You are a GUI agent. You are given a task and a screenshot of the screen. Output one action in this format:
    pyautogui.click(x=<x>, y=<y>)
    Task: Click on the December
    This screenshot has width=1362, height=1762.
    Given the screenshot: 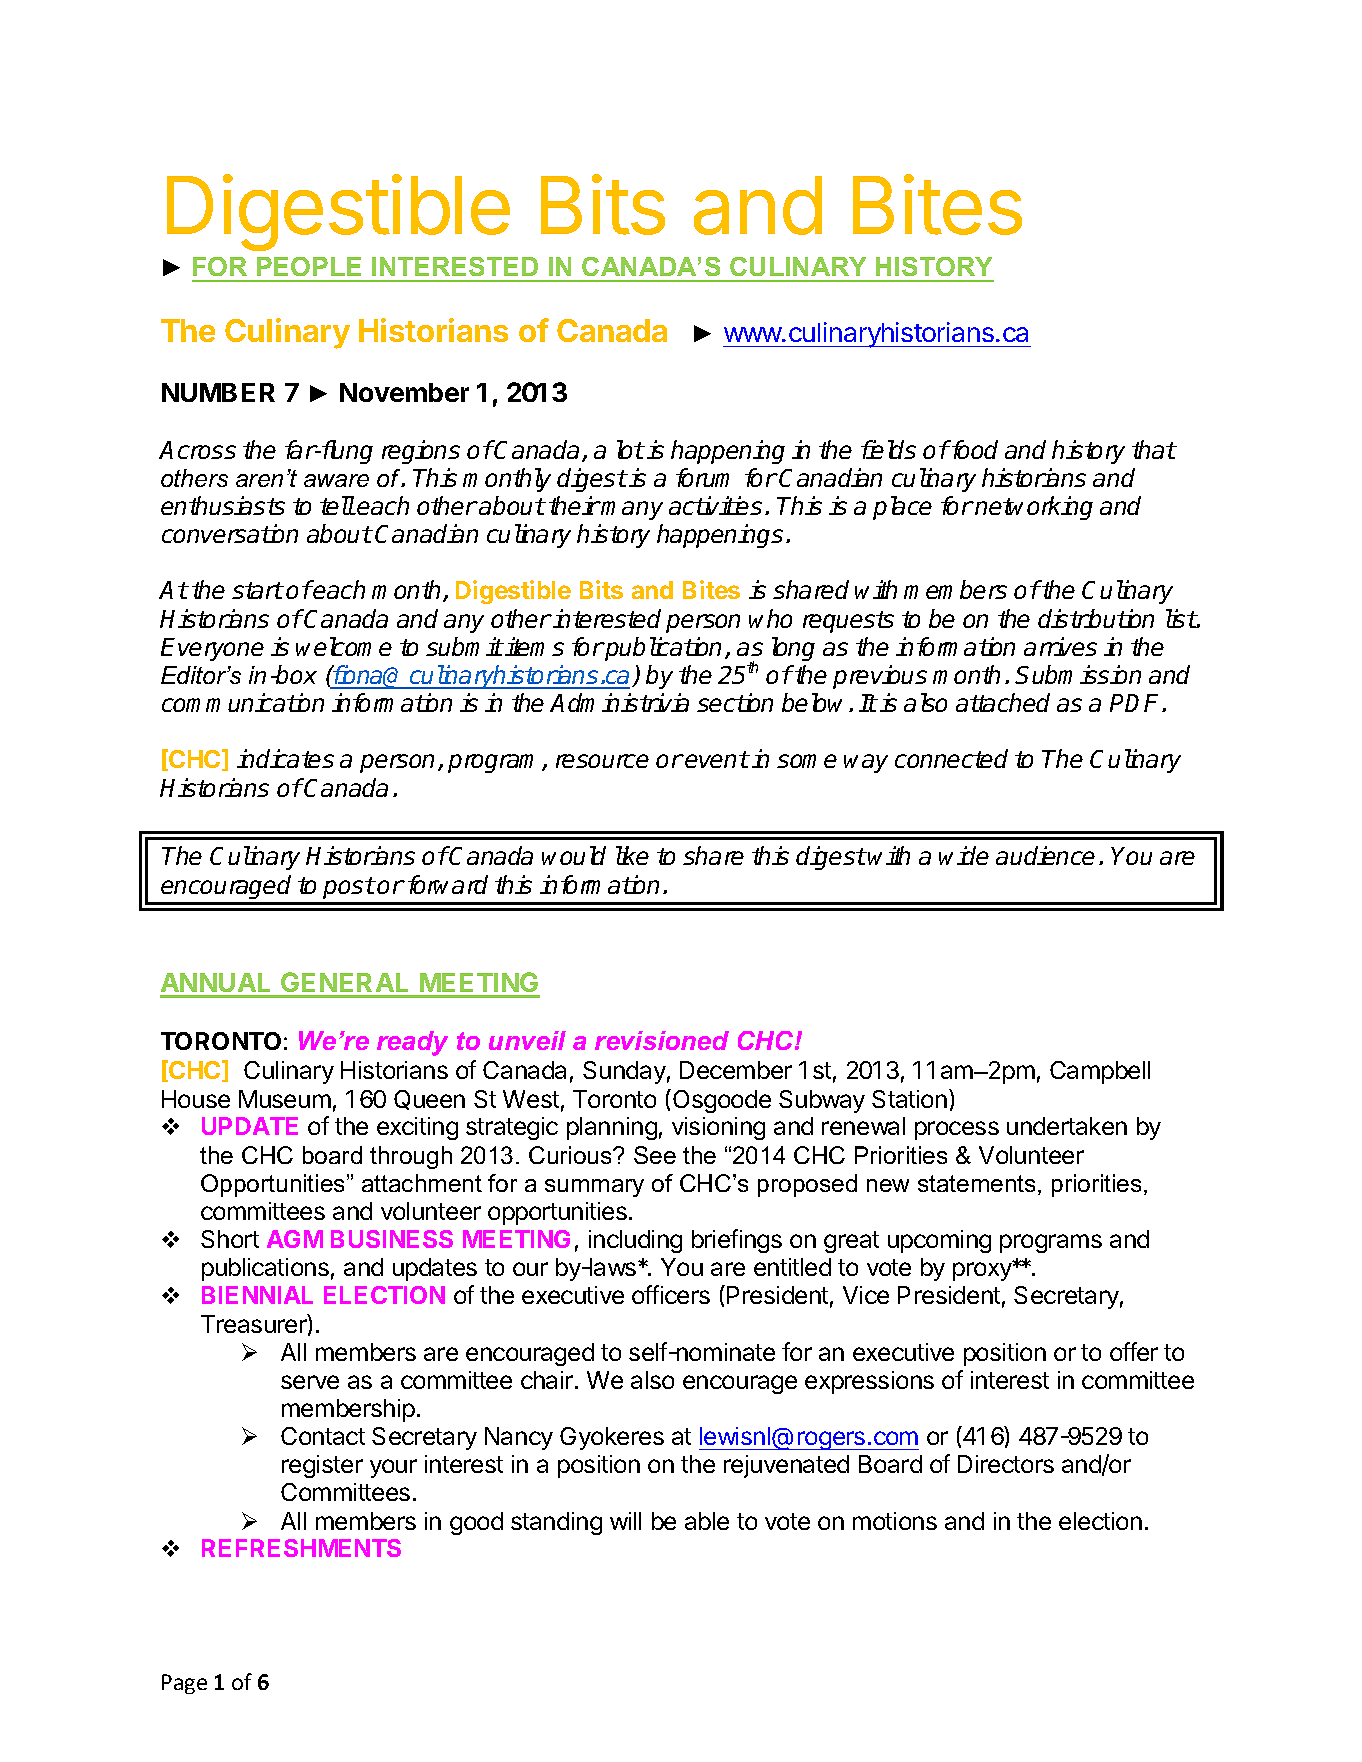 What is the action you would take?
    pyautogui.click(x=736, y=1070)
